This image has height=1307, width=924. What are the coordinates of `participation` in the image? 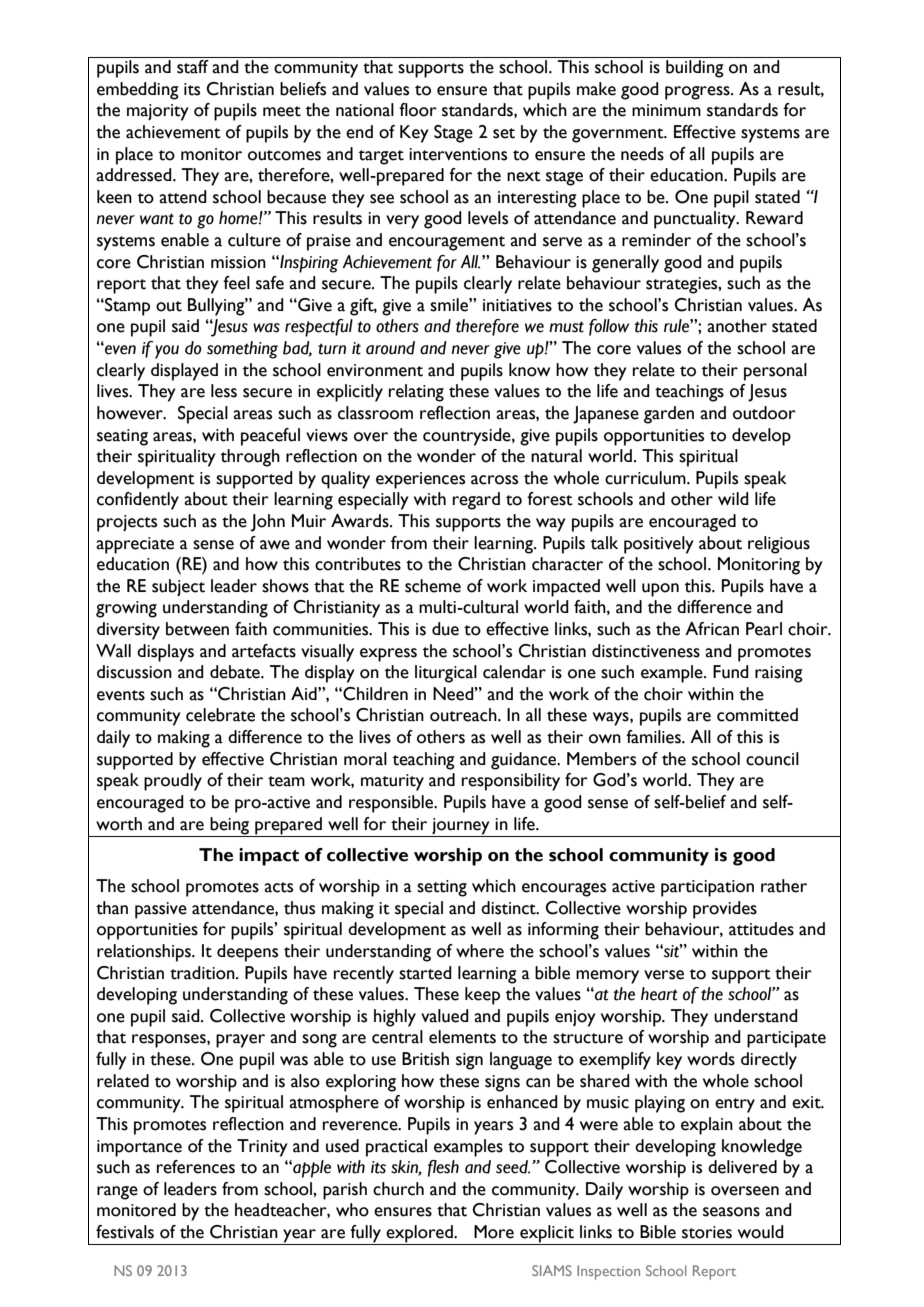 It's located at (707, 888).
